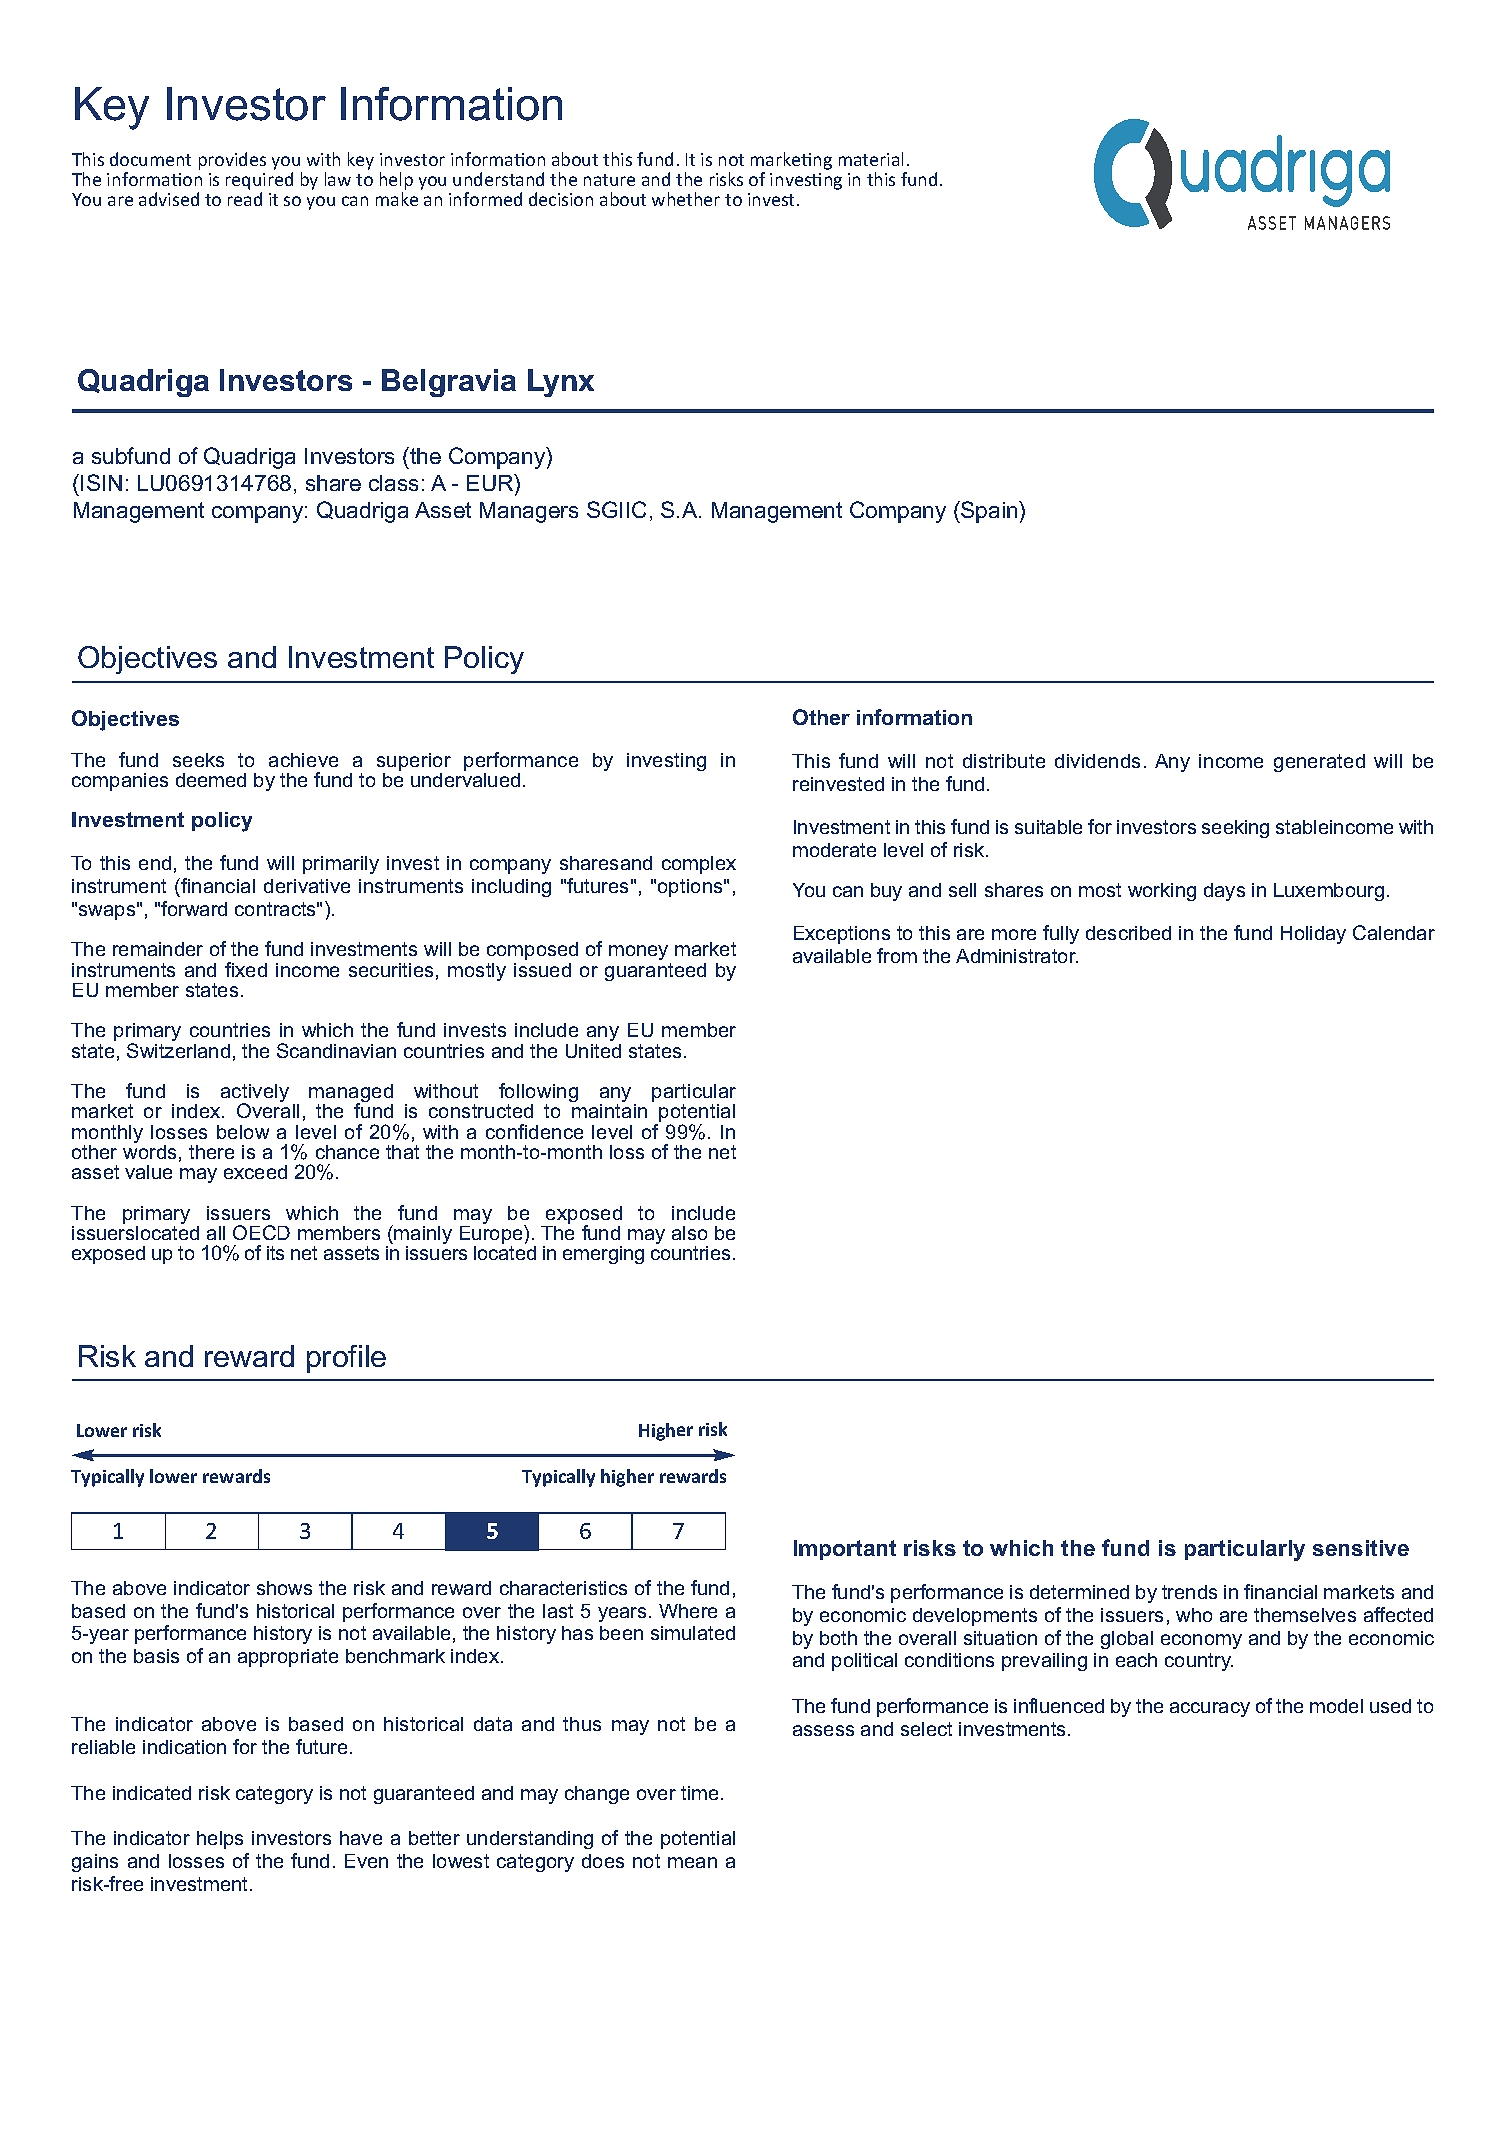 This page has height=2130, width=1506. What do you see at coordinates (152, 1793) in the page?
I see `indicated` at bounding box center [152, 1793].
